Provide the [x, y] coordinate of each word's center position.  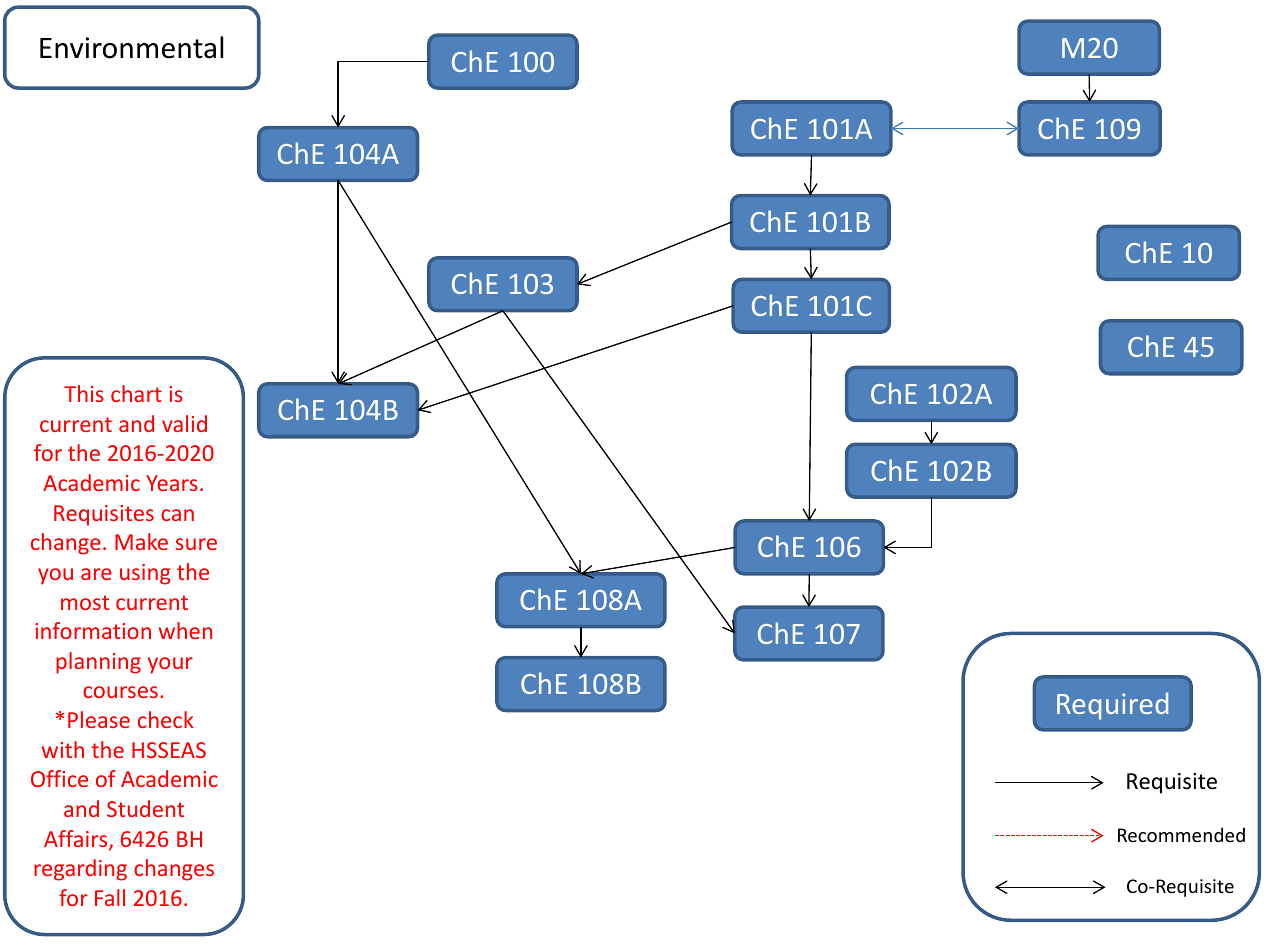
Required [1112, 706]
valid [184, 423]
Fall [110, 897]
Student [145, 808]
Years [172, 483]
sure [196, 544]
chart [136, 393]
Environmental [131, 47]
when [185, 630]
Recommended [1181, 834]
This [84, 393]
